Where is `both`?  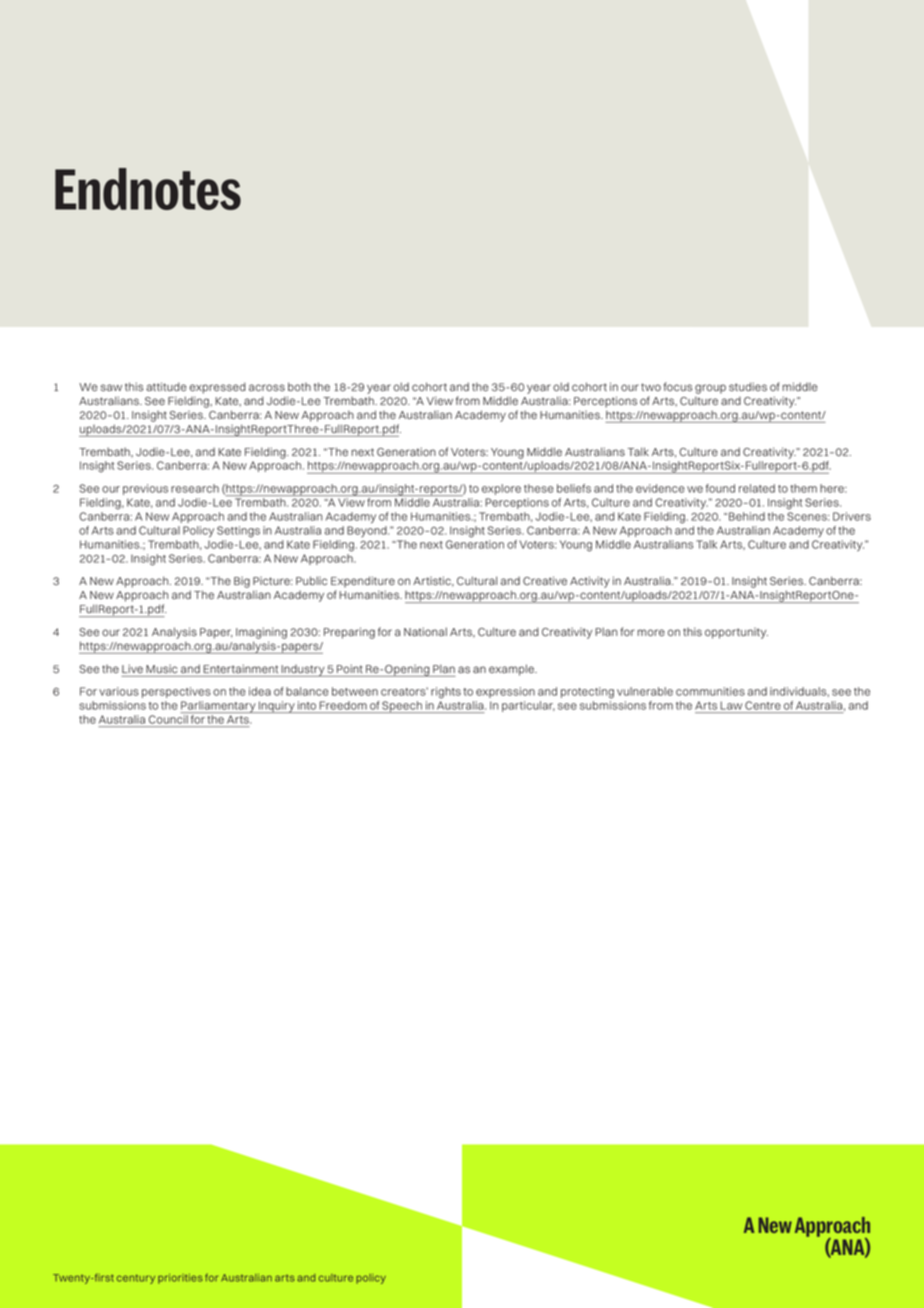 both is located at coordinates (299, 386).
